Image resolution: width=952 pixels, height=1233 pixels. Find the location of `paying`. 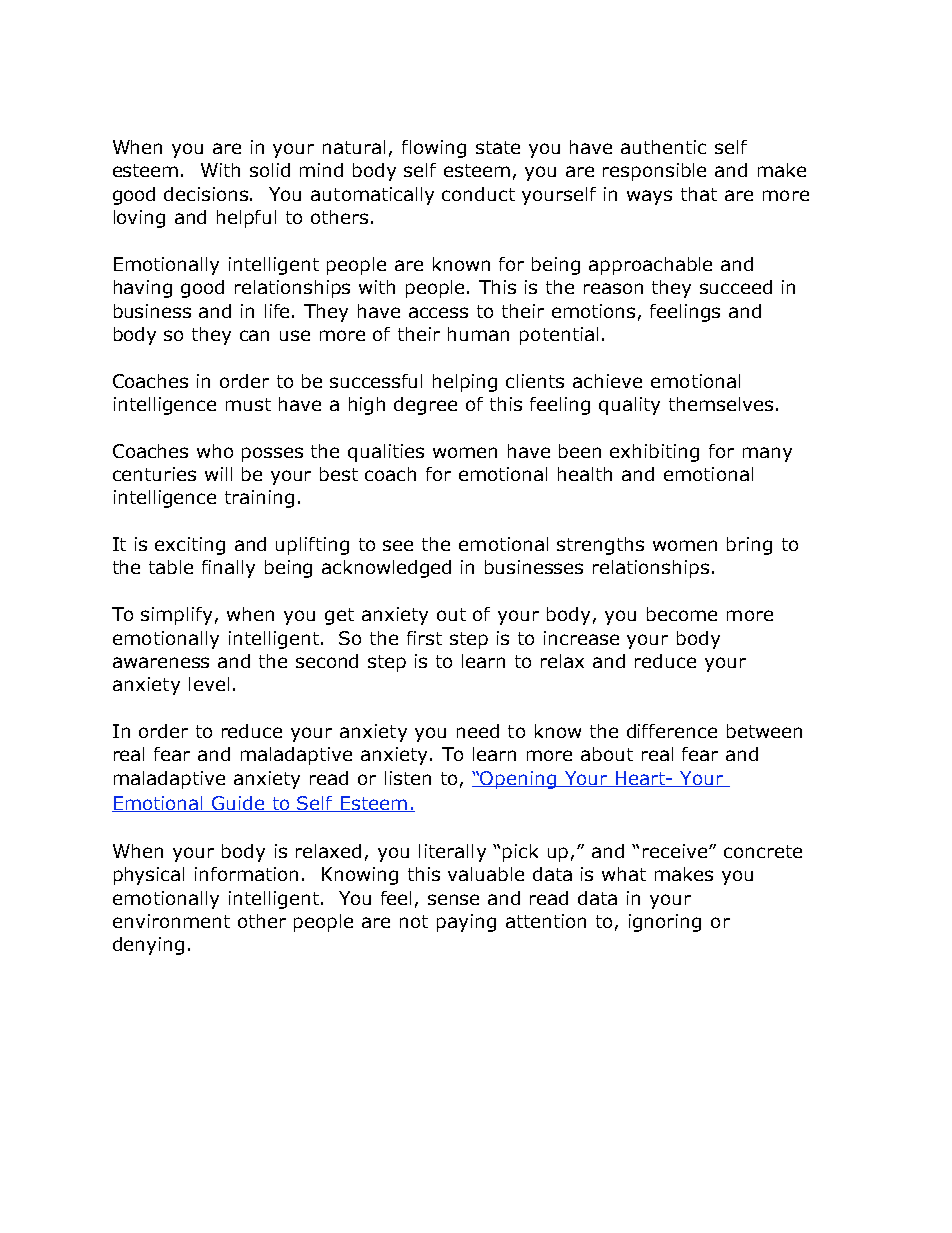

paying is located at coordinates (466, 923).
